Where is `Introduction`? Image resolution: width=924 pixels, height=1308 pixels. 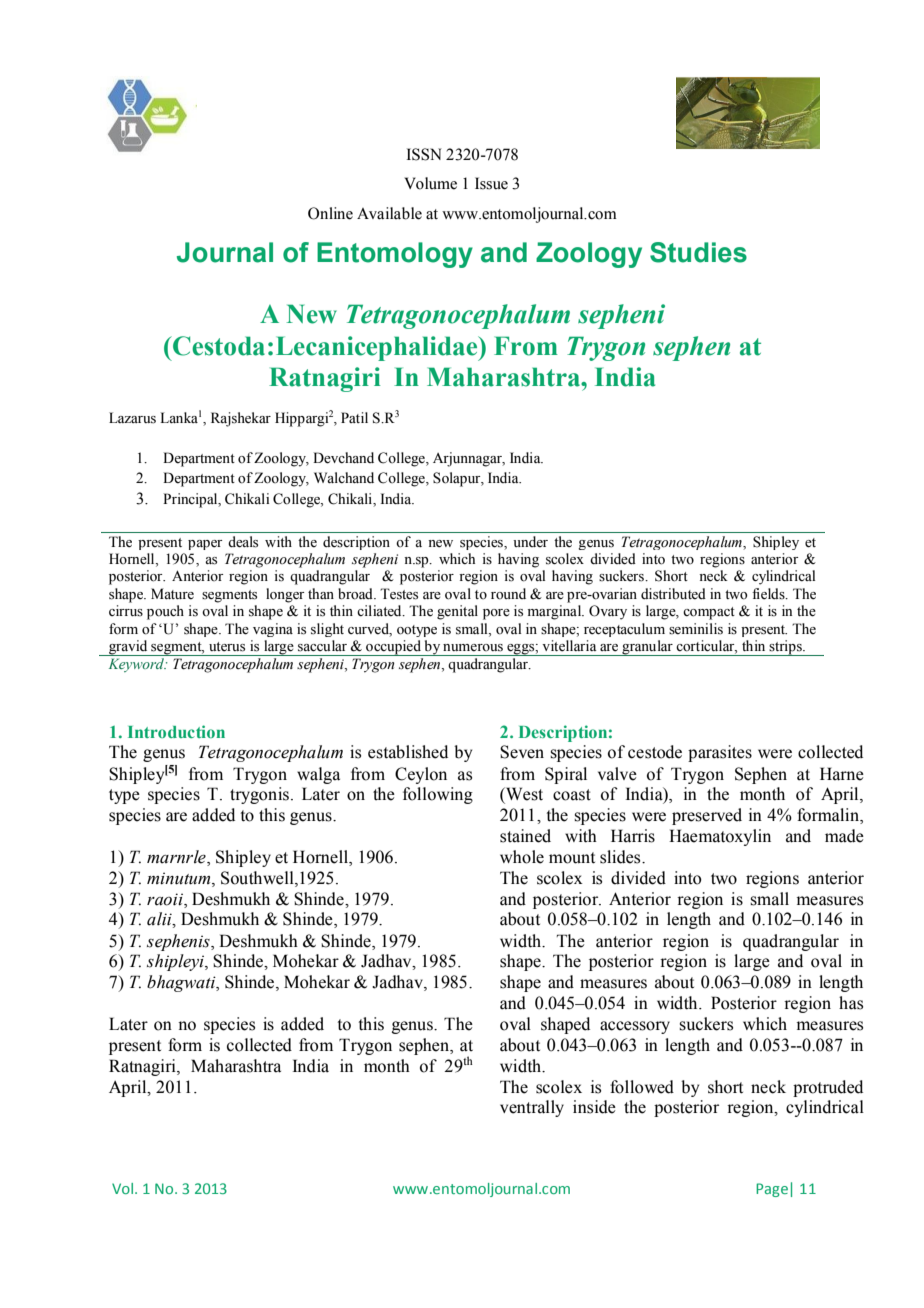
Introduction is located at coordinates (176, 731).
